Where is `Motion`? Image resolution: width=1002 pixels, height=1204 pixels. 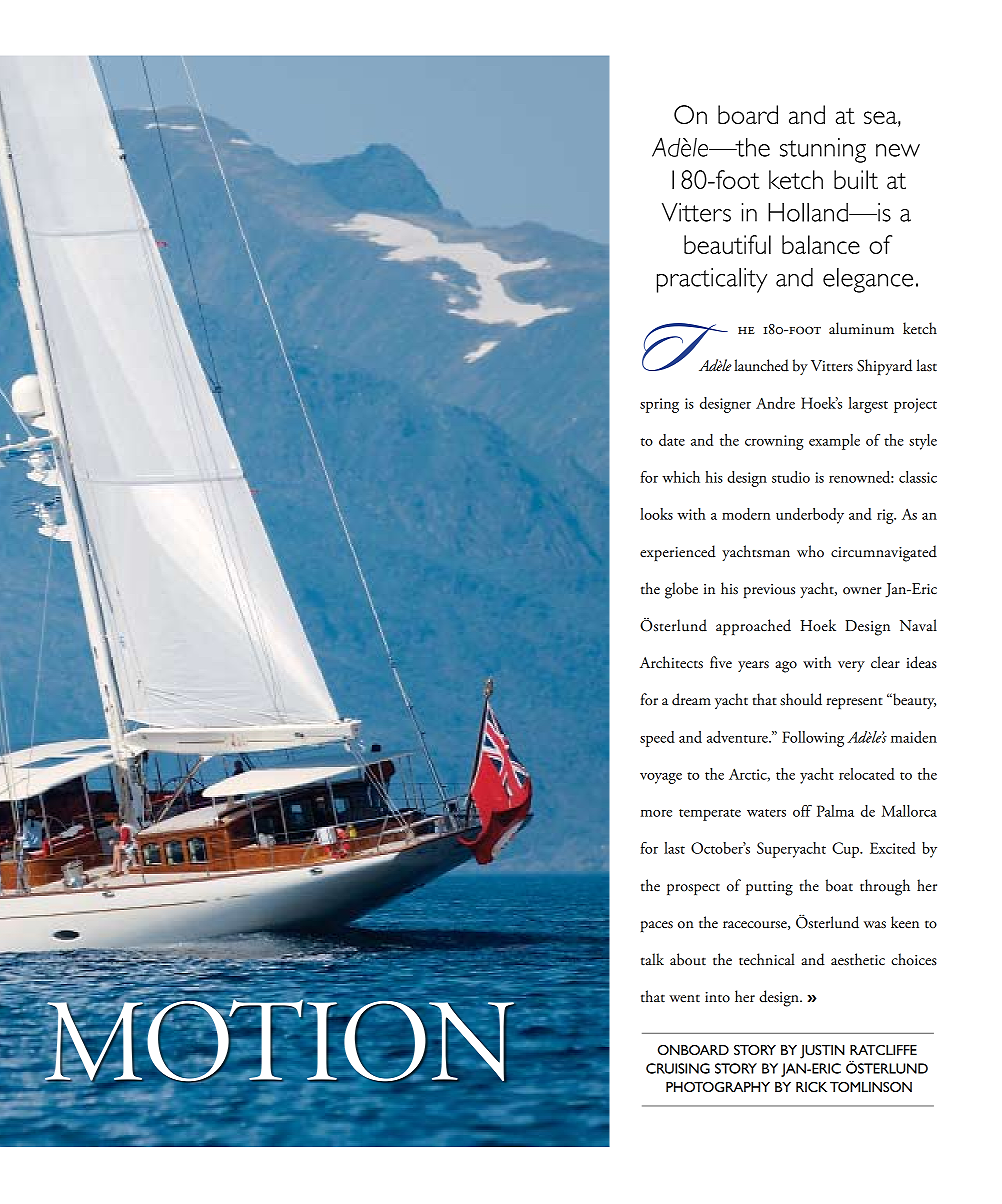 Motion is located at coordinates (278, 1040).
